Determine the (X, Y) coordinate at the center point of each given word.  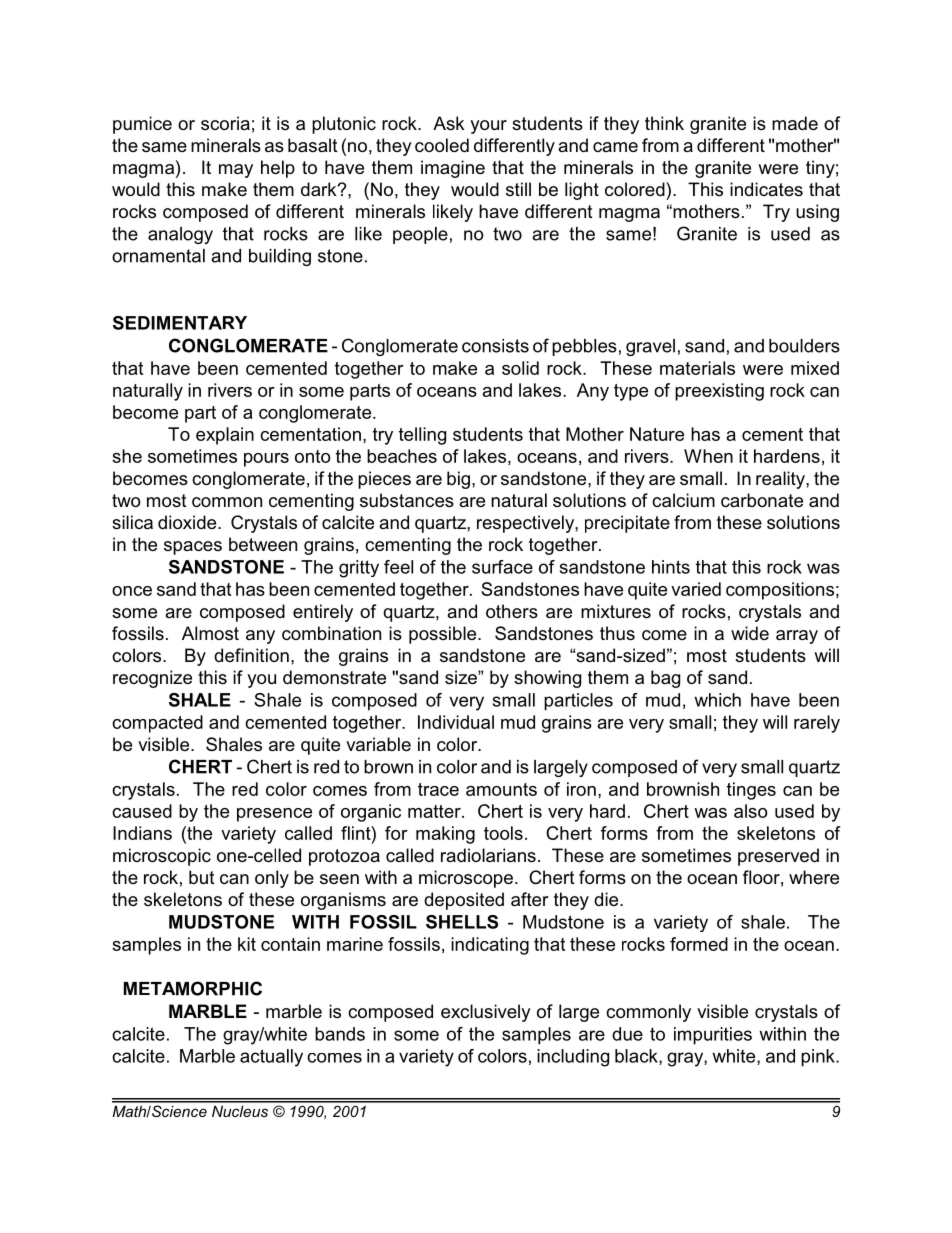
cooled (442, 145)
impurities (713, 1036)
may (236, 171)
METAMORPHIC (193, 988)
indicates (766, 189)
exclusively (486, 1013)
